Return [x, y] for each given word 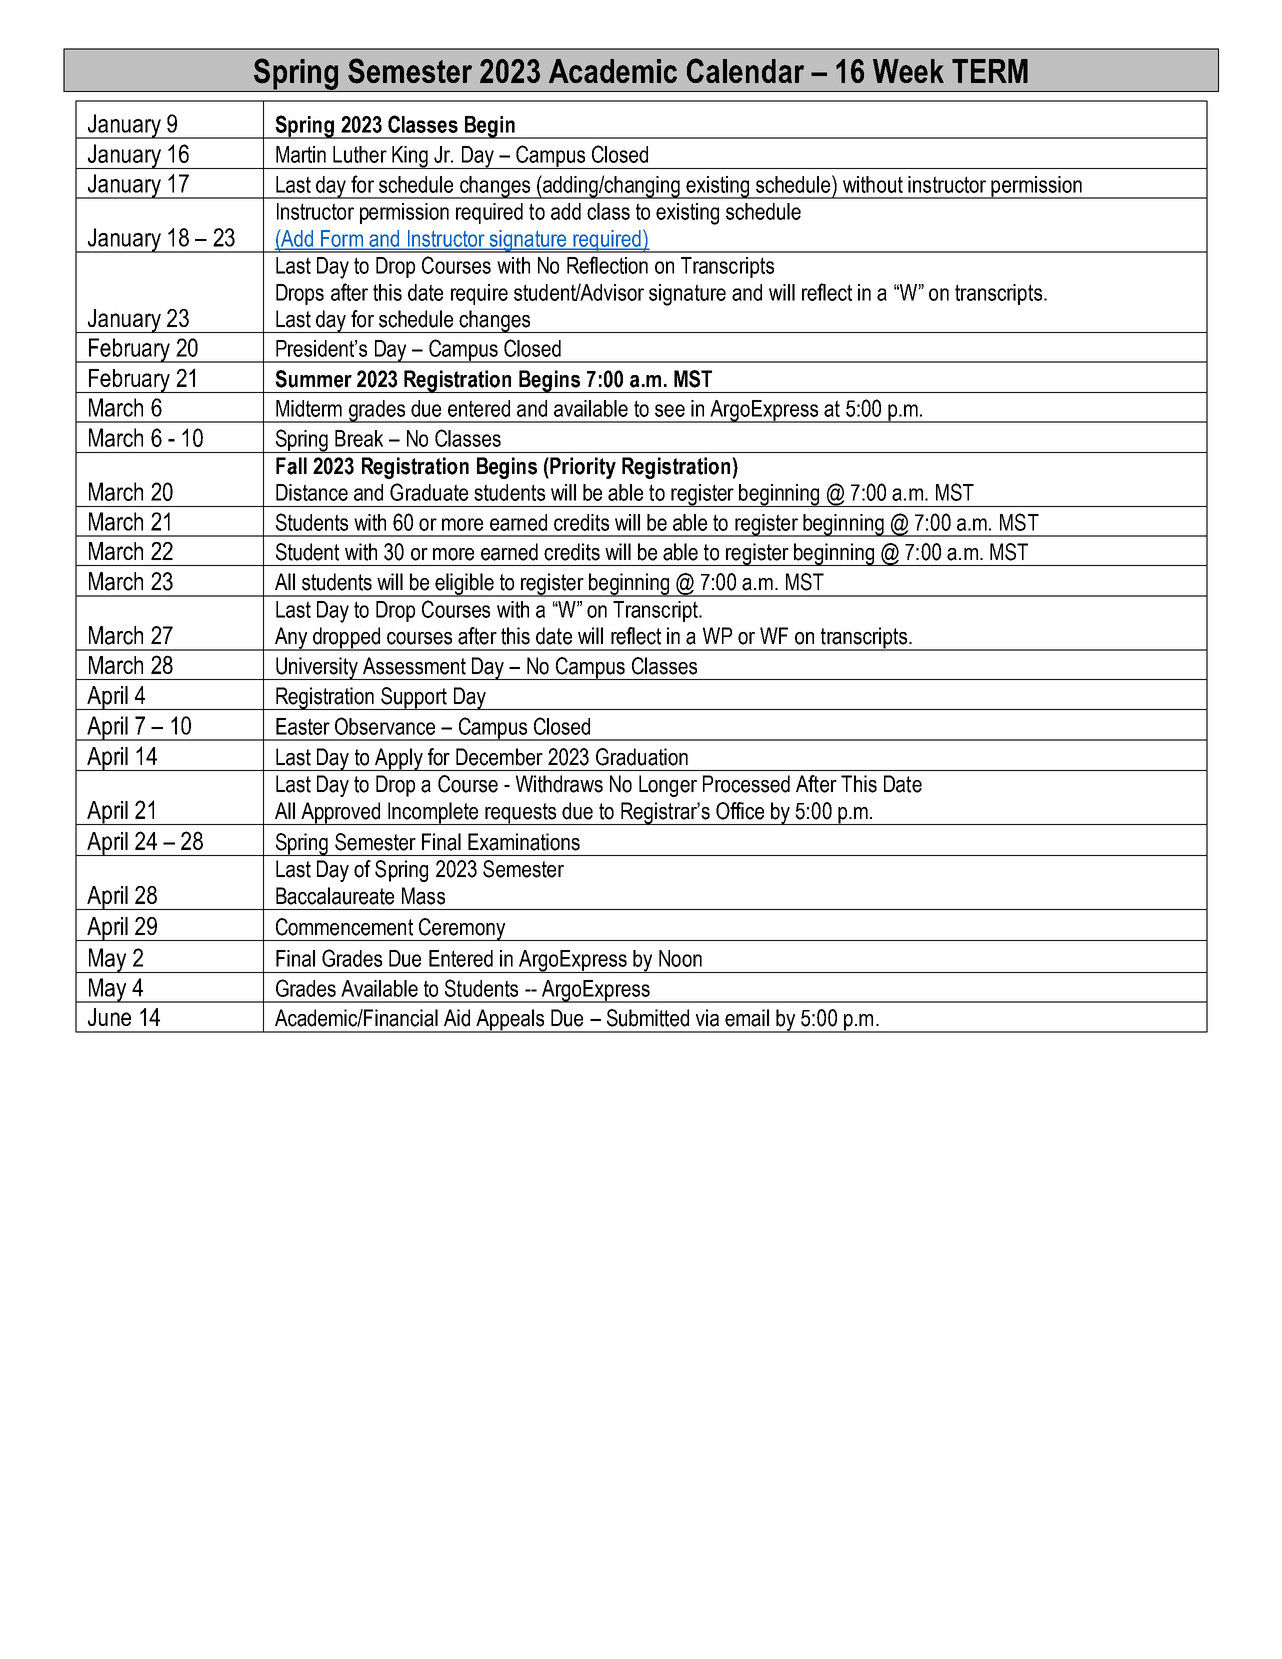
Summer [313, 379]
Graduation [642, 757]
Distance [312, 492]
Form [342, 239]
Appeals [510, 1021]
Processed [746, 784]
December [499, 757]
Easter [303, 726]
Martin [301, 154]
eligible [465, 585]
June [109, 1017]
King [410, 157]
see [670, 410]
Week [908, 71]
